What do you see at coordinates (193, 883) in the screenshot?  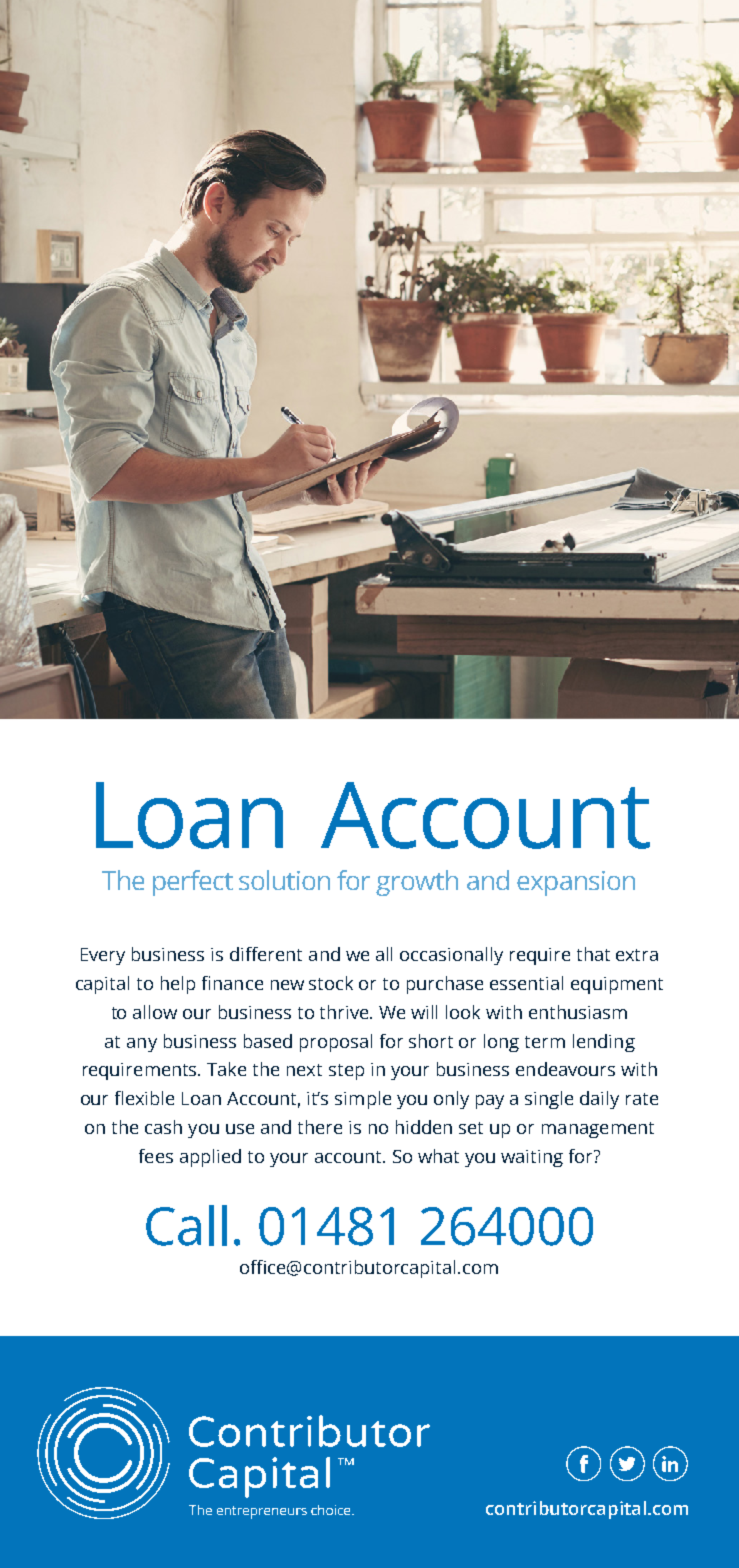 I see `perfect` at bounding box center [193, 883].
